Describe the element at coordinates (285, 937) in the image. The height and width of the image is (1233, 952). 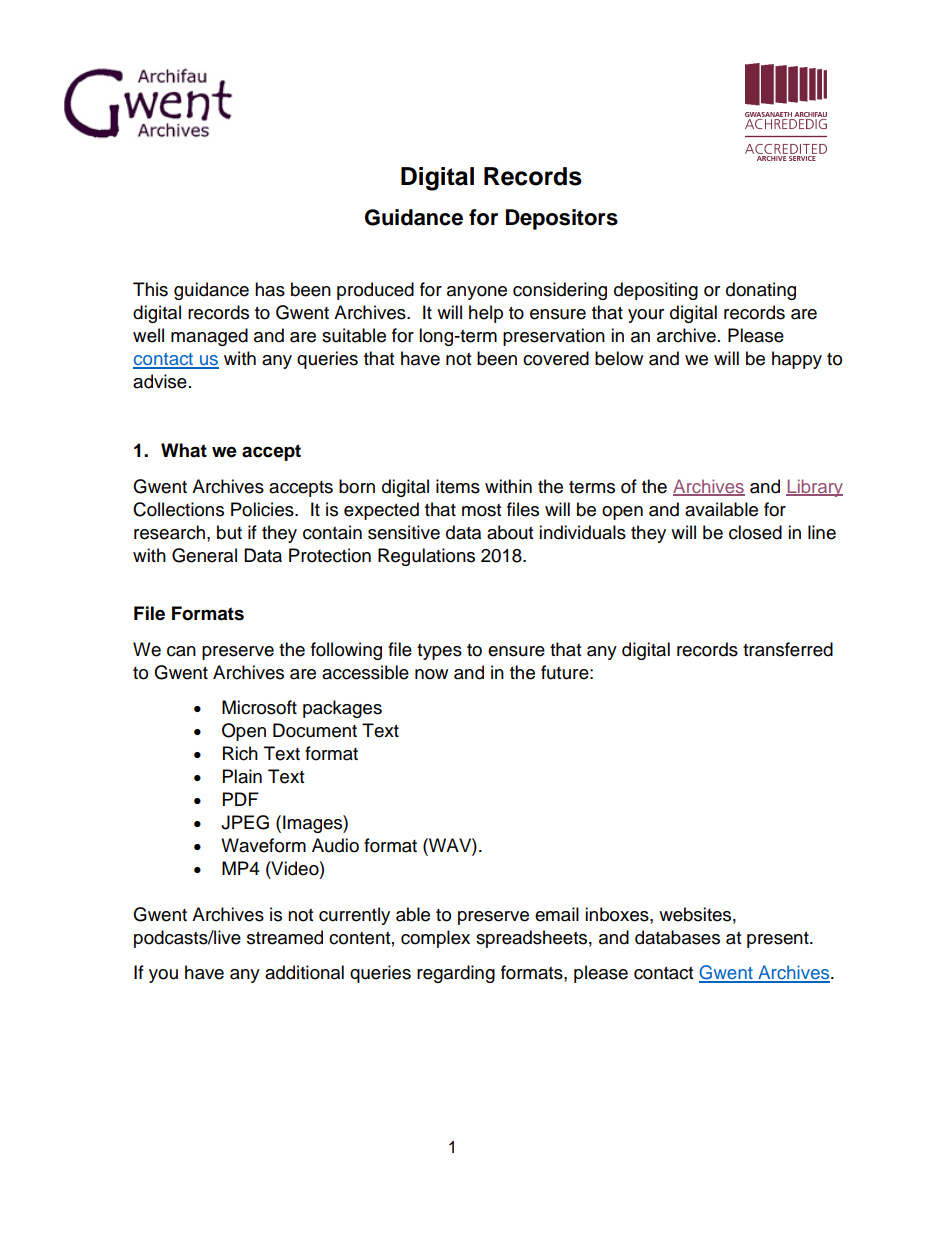
I see `streamed` at that location.
